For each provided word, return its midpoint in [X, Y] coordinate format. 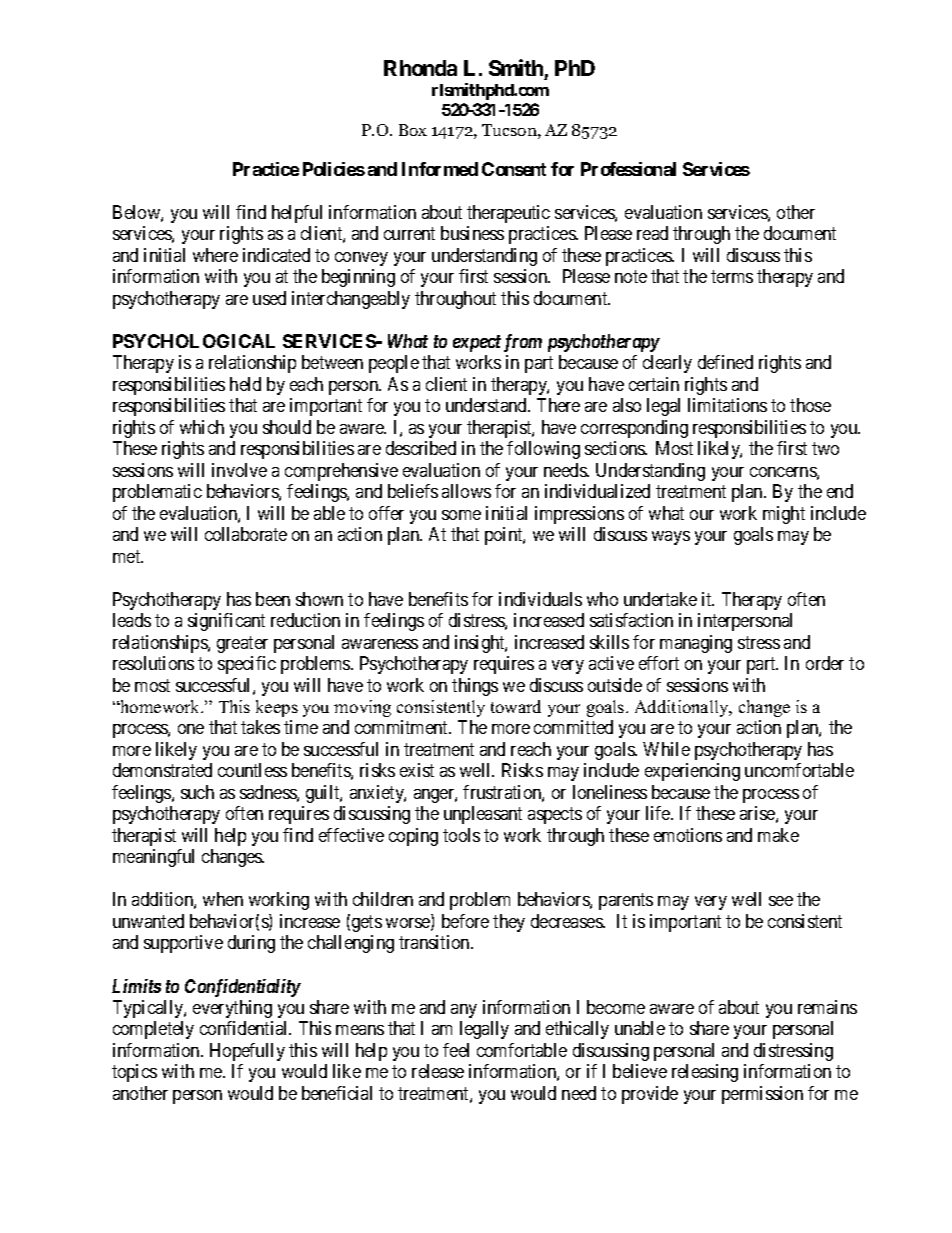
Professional [628, 169]
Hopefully [247, 1052]
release [438, 1071]
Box [413, 130]
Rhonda [420, 68]
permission [762, 1095]
